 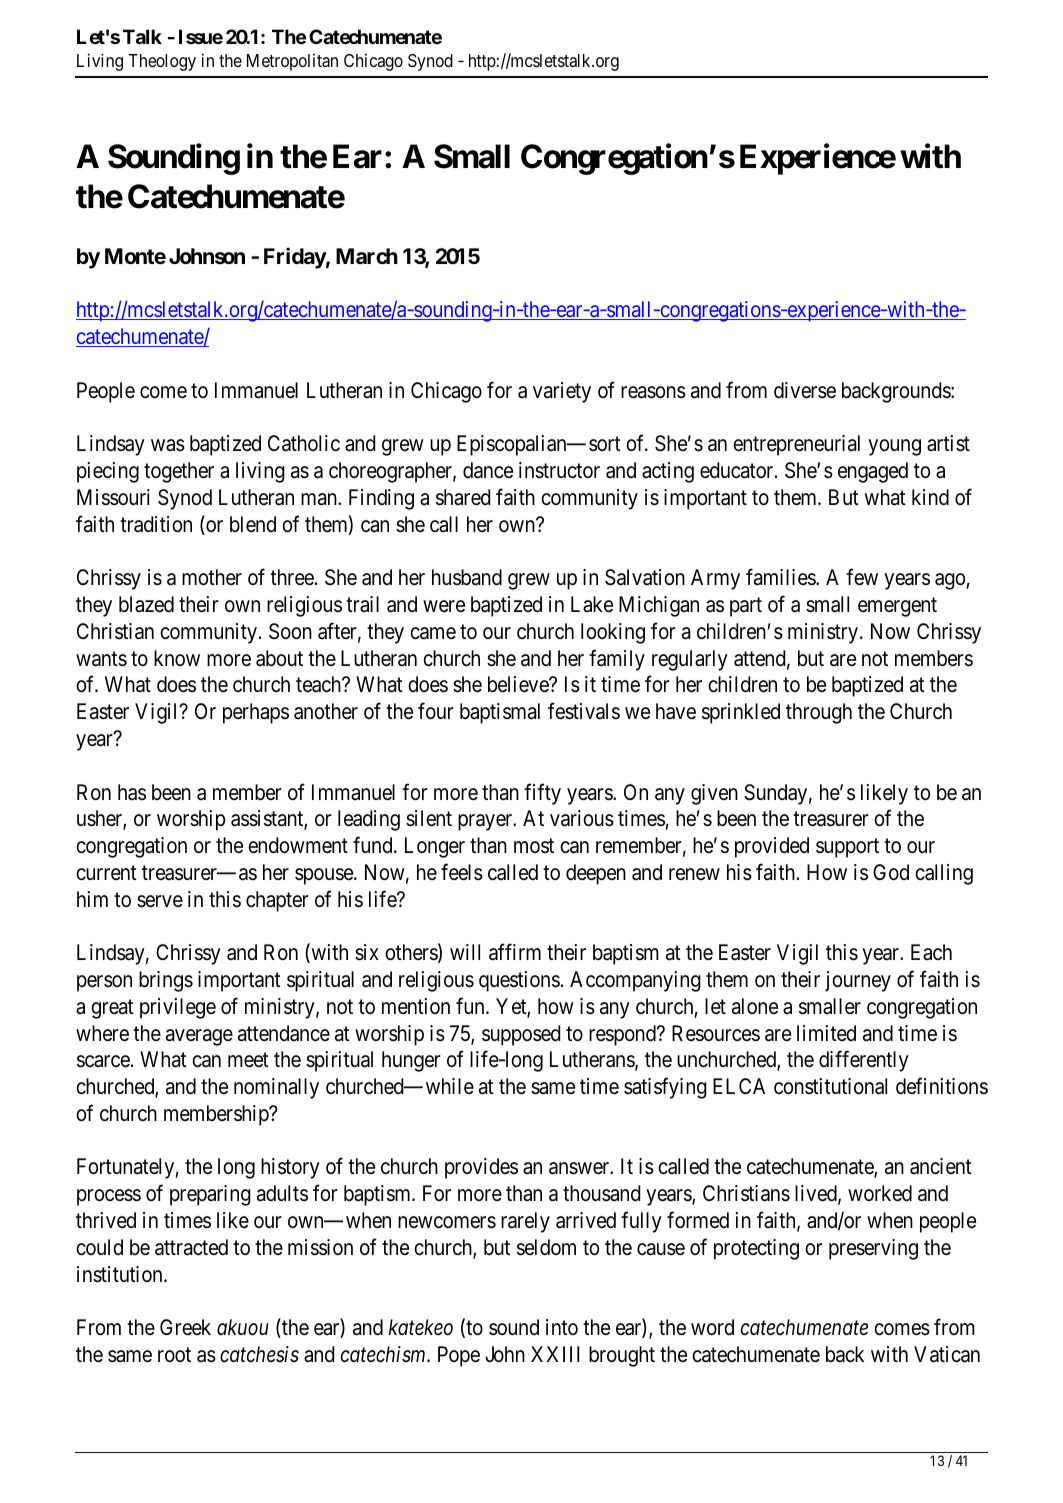 What do you see at coordinates (256, 713) in the screenshot?
I see `perhaps` at bounding box center [256, 713].
